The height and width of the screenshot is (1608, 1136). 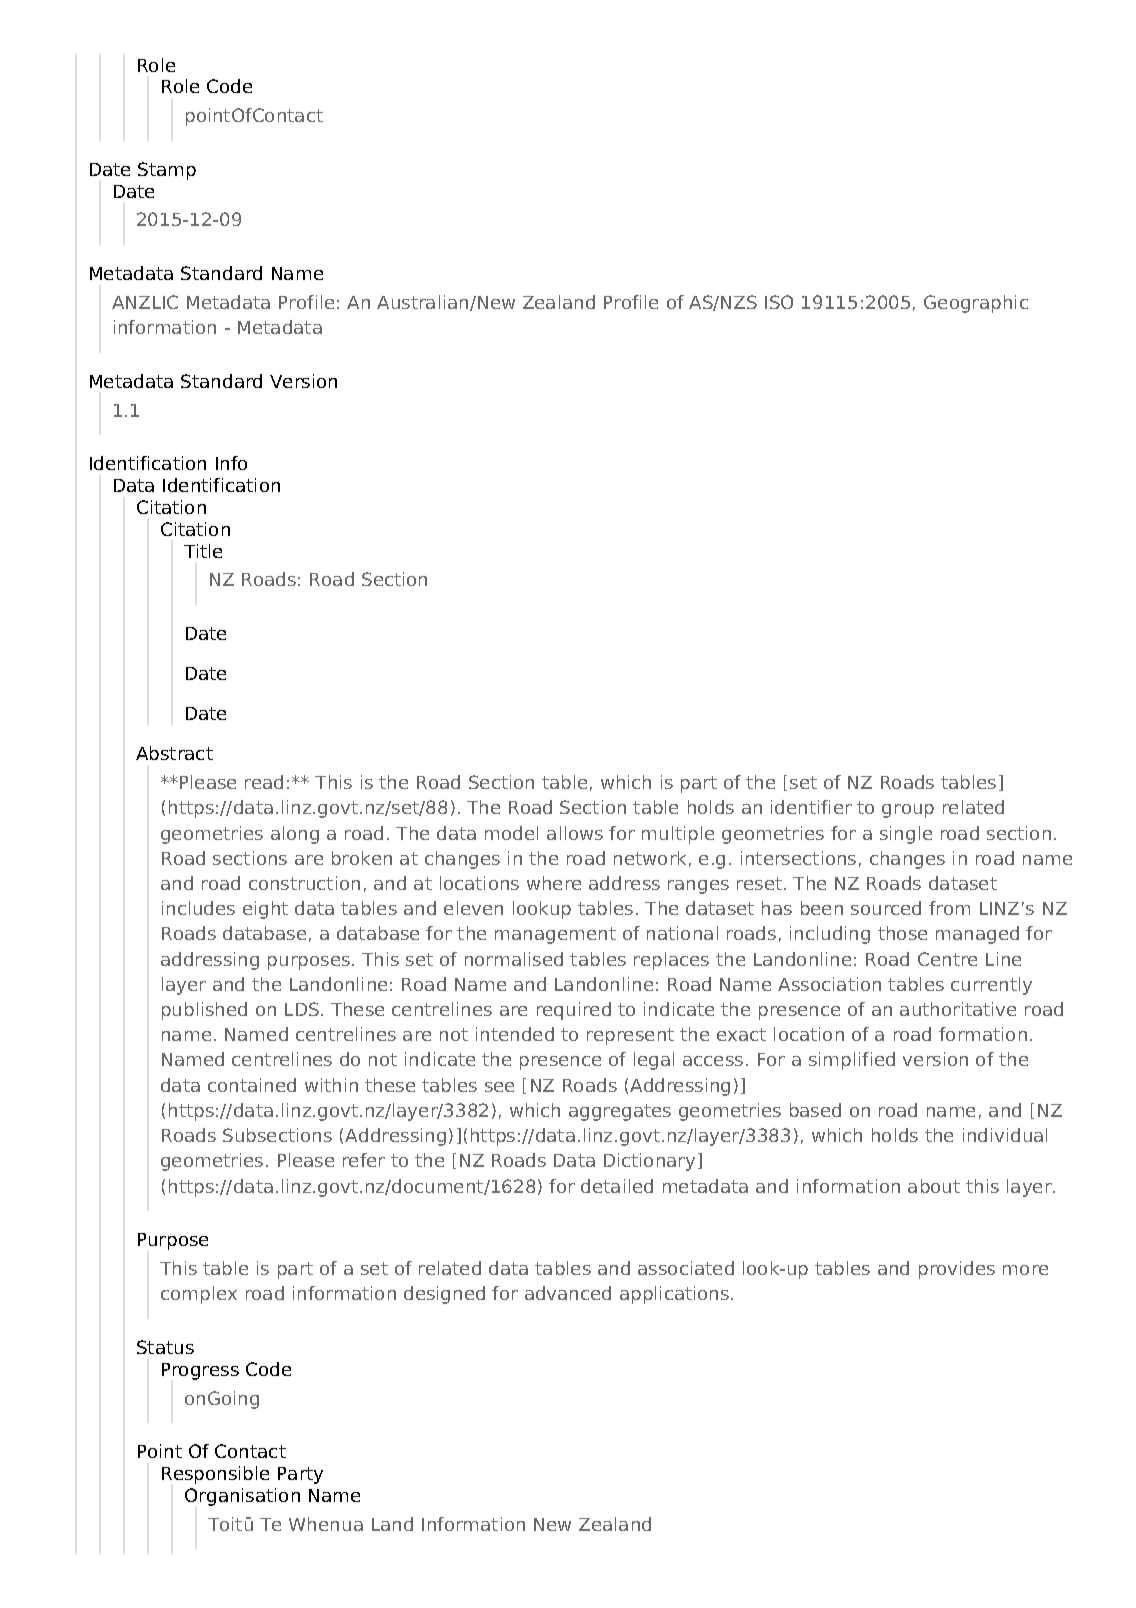 I want to click on network, so click(x=650, y=858).
